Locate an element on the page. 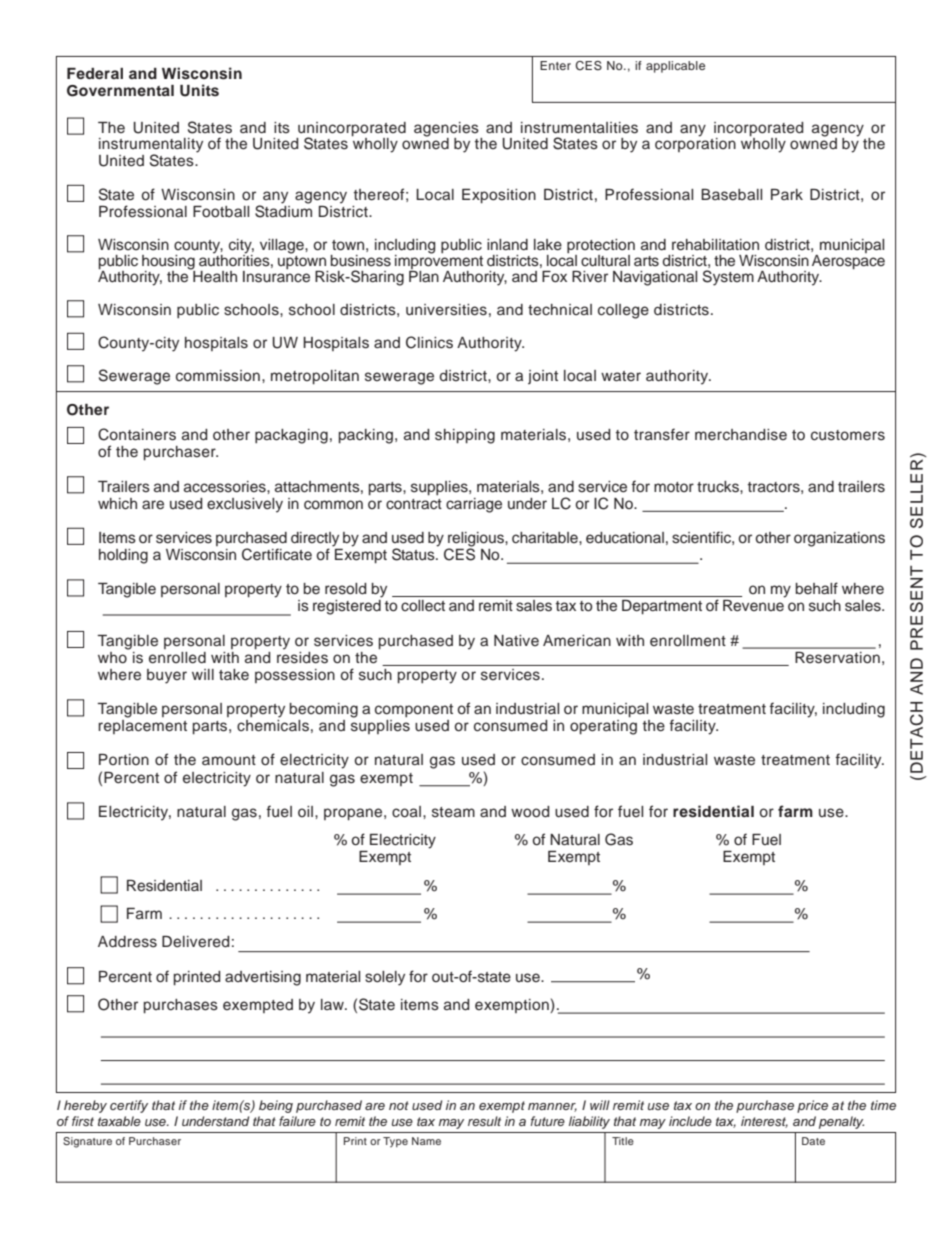  wood is located at coordinates (530, 812).
